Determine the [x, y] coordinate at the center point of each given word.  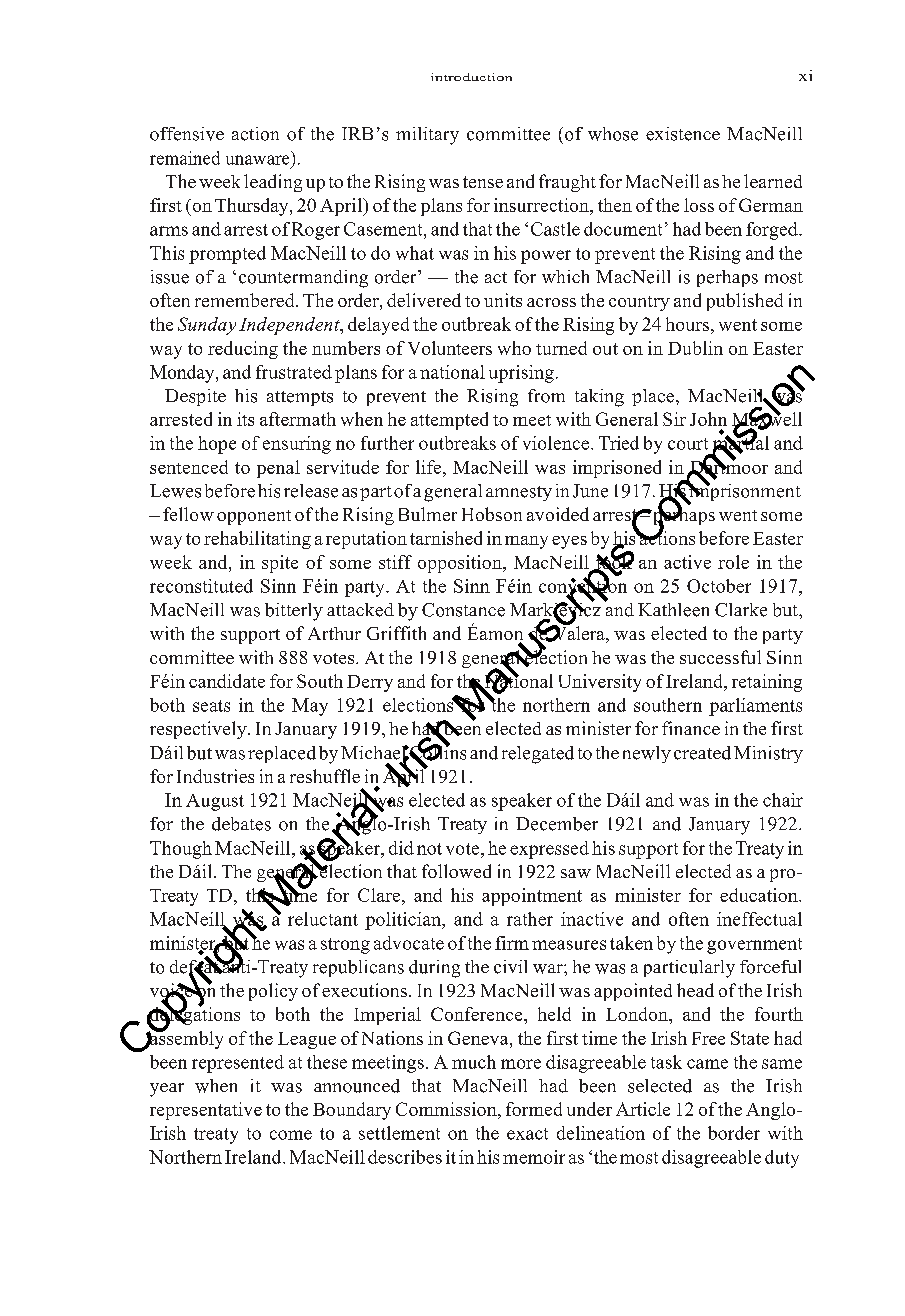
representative [206, 1111]
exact [527, 1134]
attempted [449, 421]
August [215, 802]
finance [691, 728]
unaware [257, 160]
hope [217, 445]
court [688, 444]
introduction [471, 77]
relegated [538, 755]
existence [683, 134]
